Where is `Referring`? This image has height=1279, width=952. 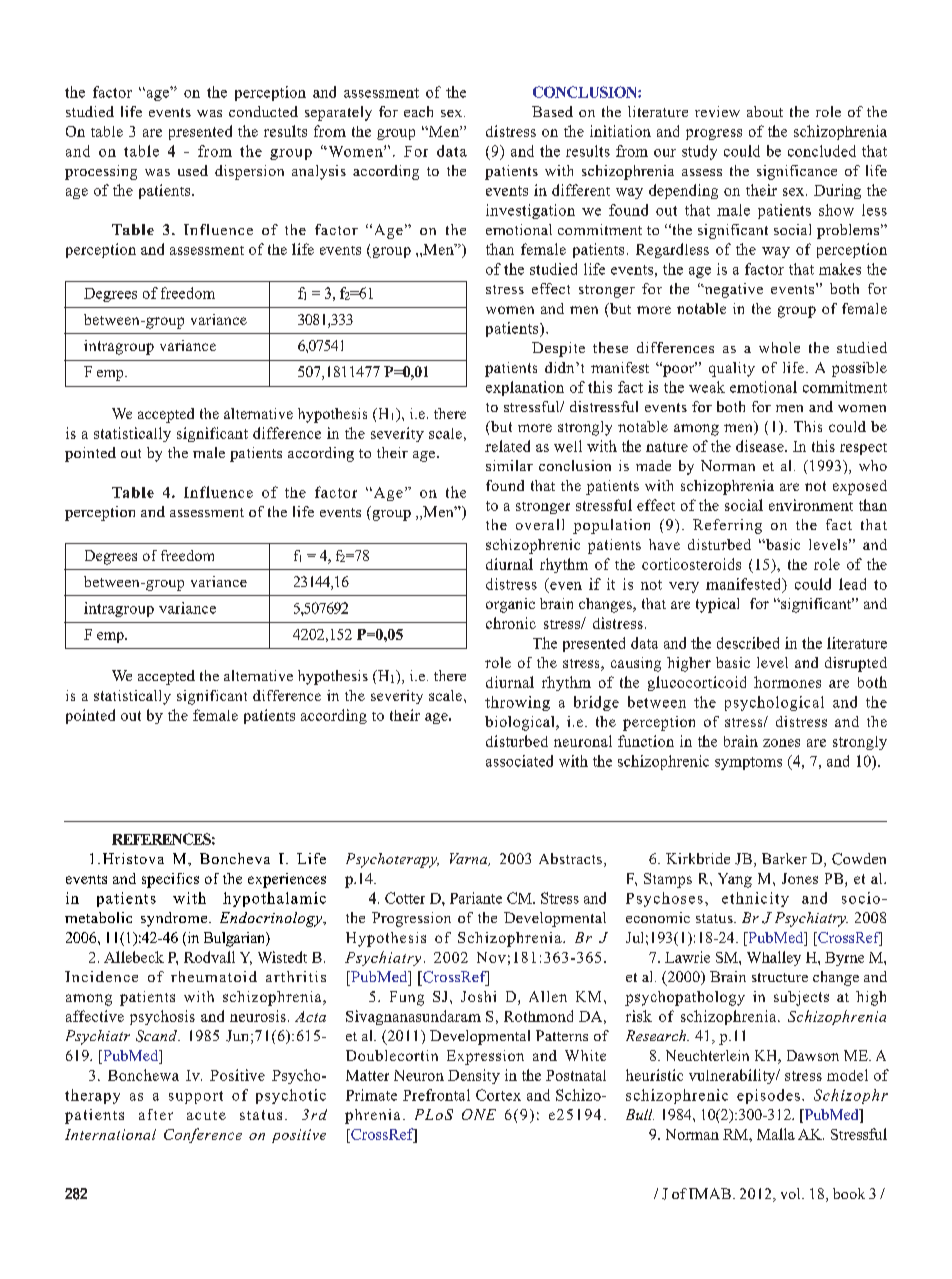
Referring is located at coordinates (727, 526).
